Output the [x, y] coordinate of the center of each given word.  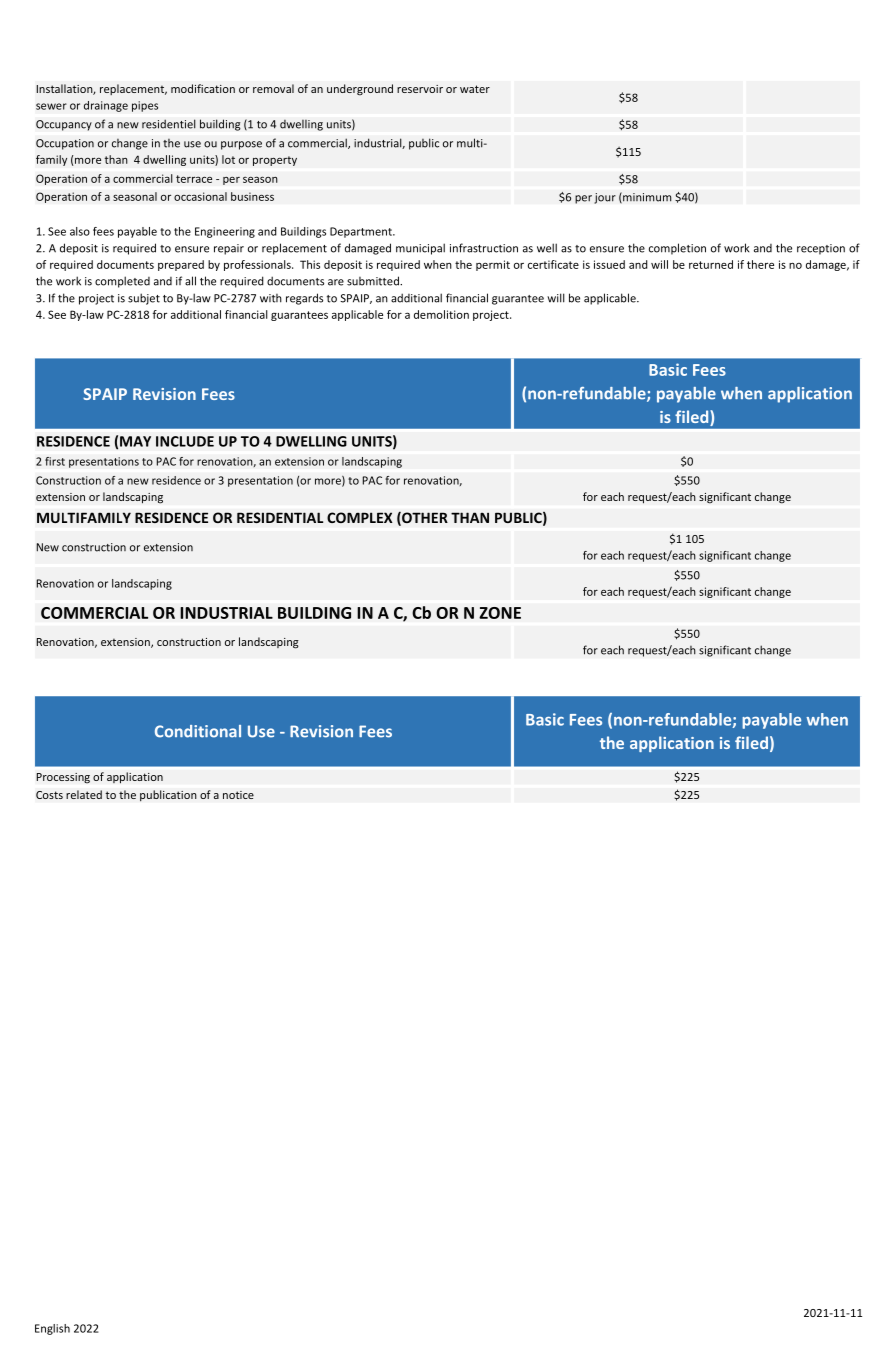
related [84, 794]
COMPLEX [360, 517]
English [52, 1329]
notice [238, 795]
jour [605, 198]
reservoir [420, 89]
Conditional [198, 731]
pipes [145, 106]
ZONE [500, 613]
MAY [135, 441]
